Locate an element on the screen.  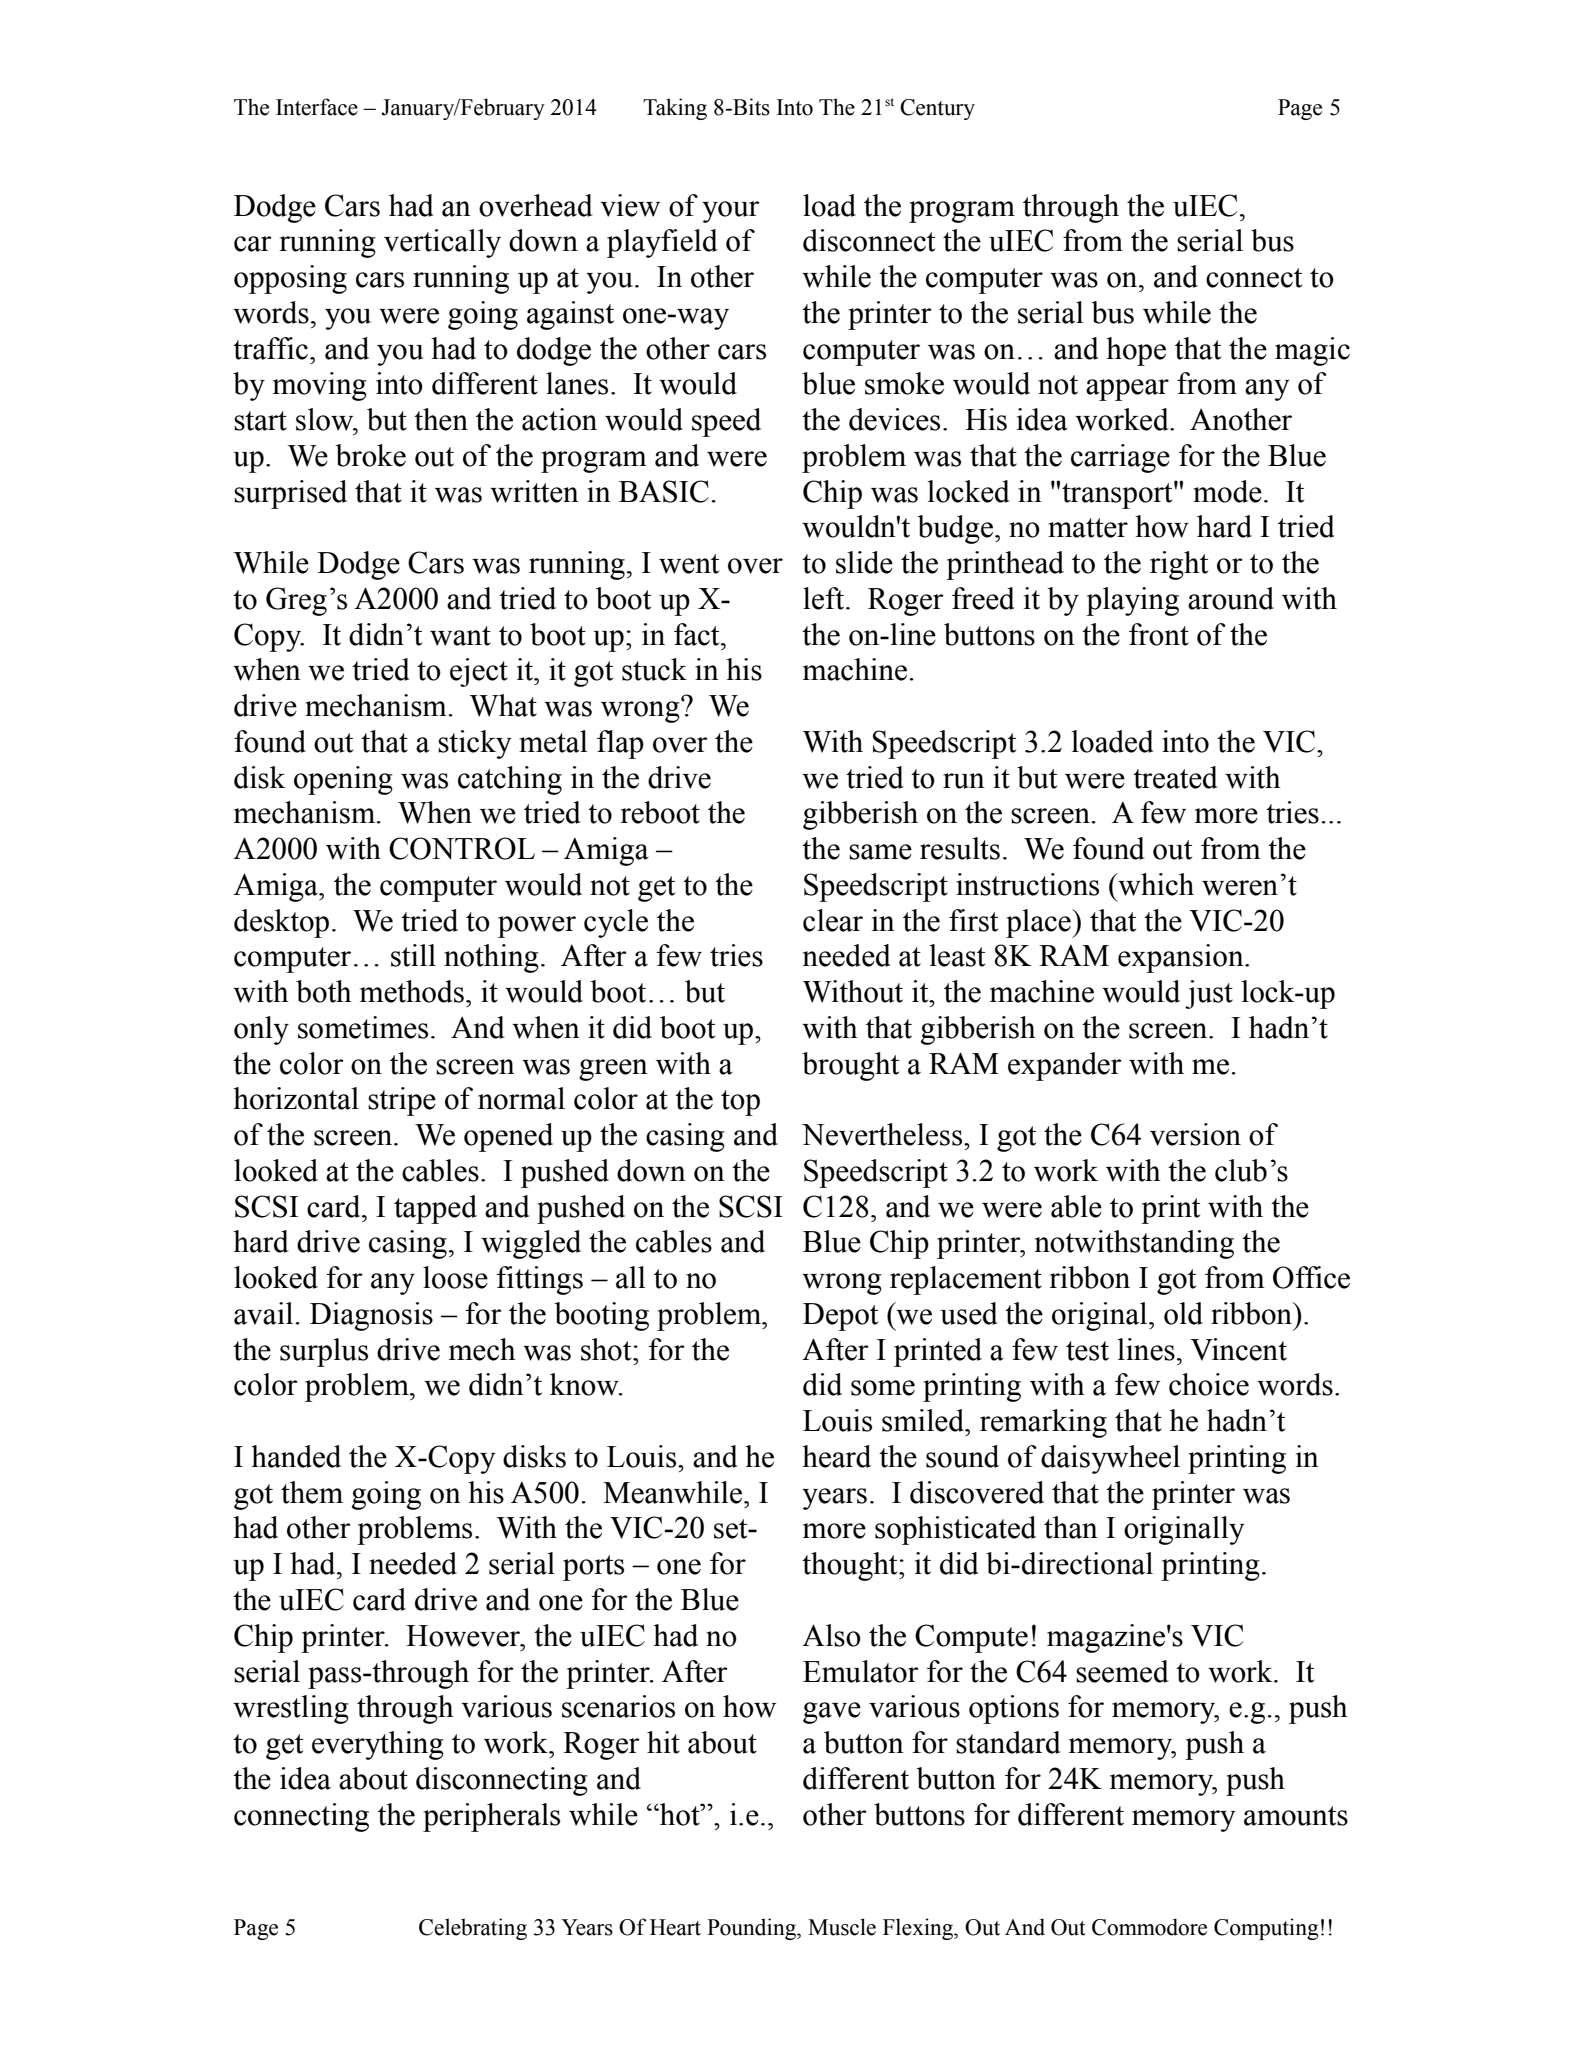
hope is located at coordinates (1136, 351).
